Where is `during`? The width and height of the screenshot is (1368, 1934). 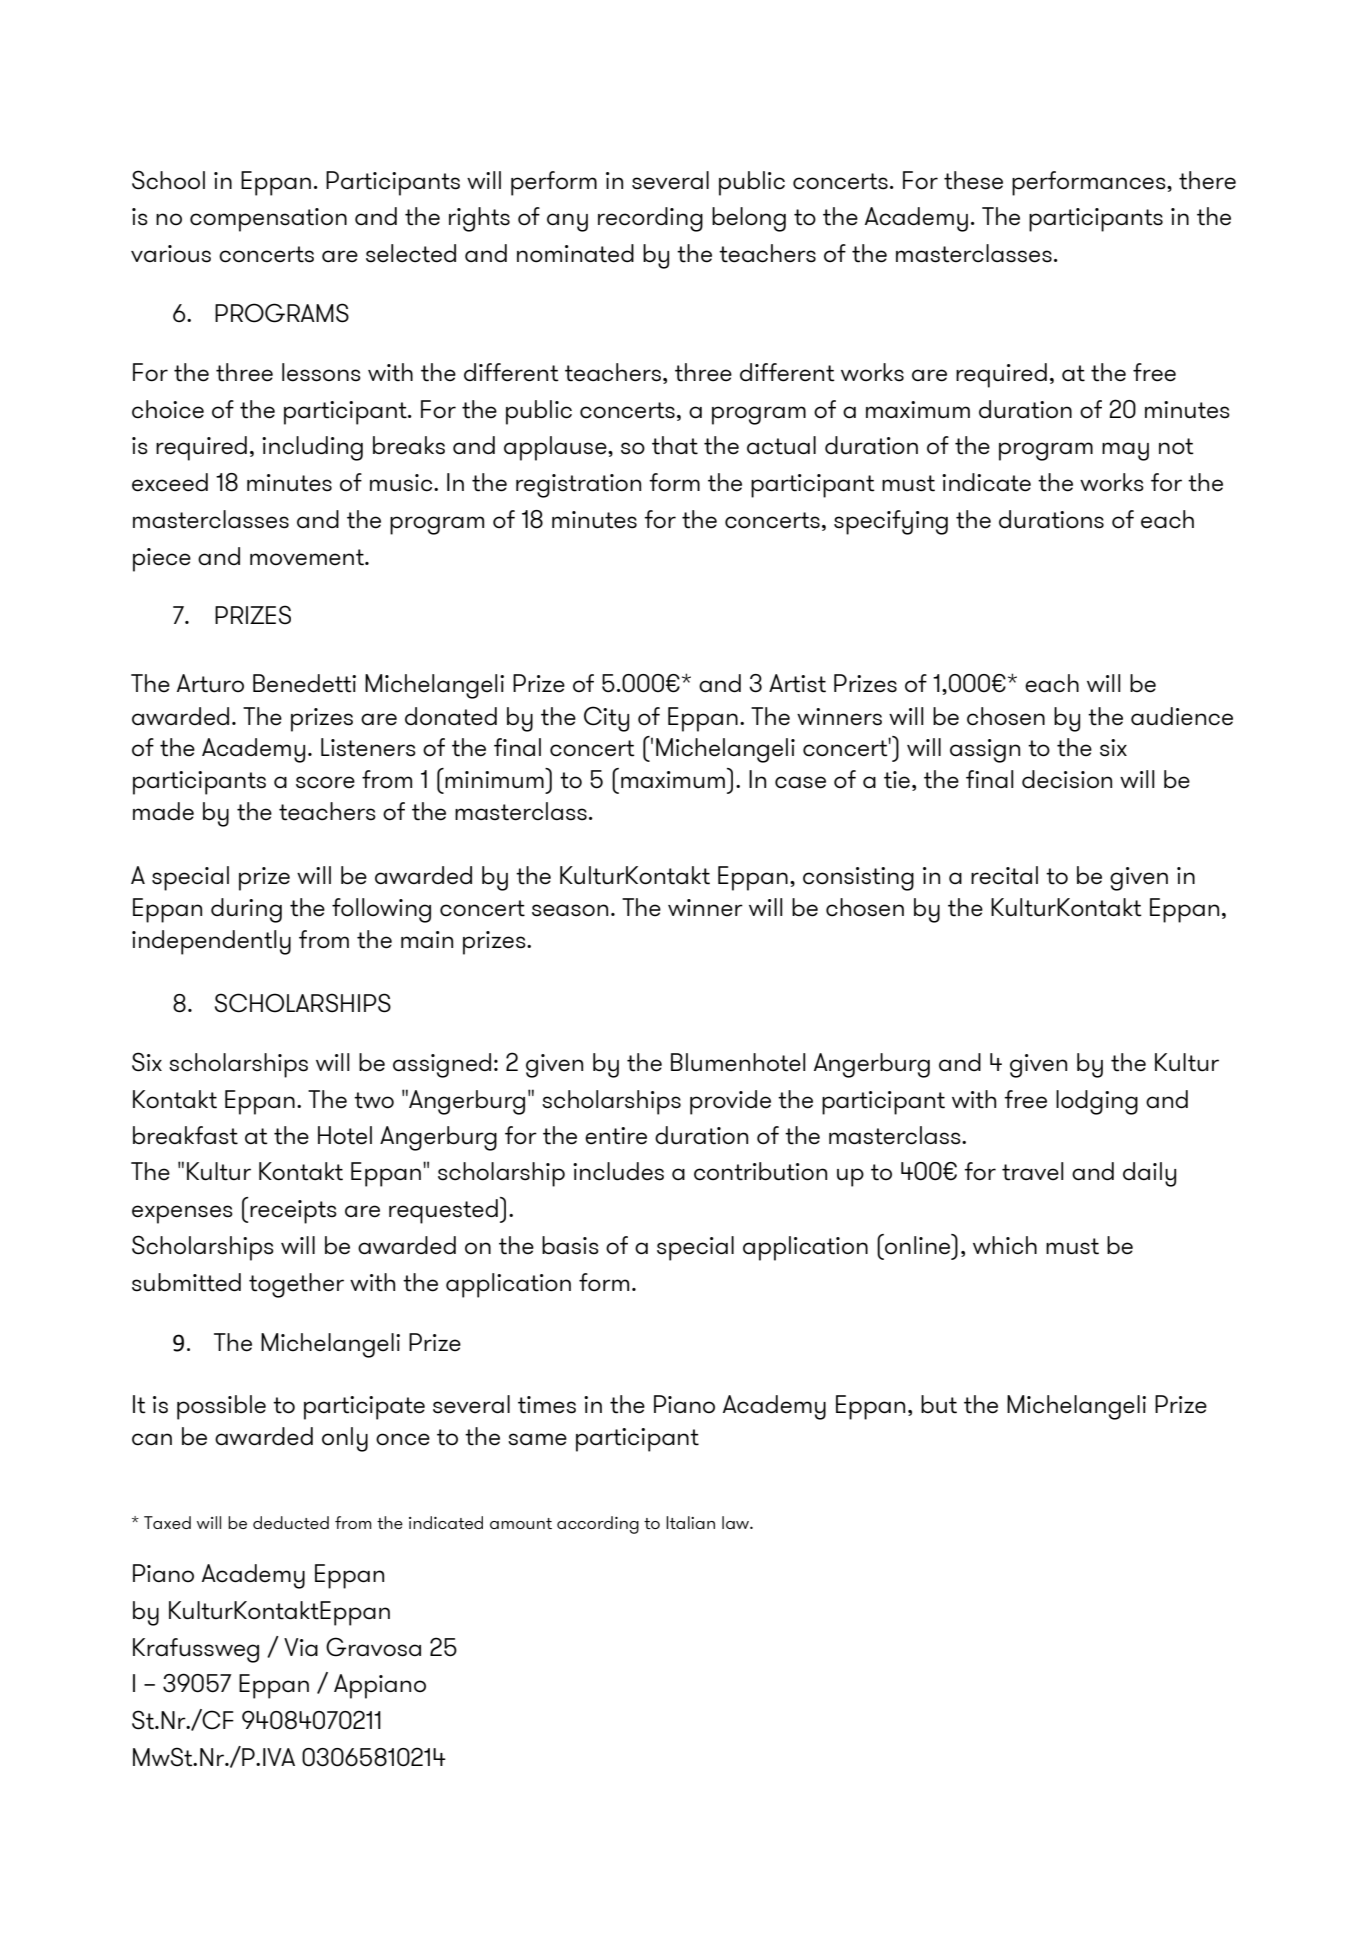 during is located at coordinates (246, 910).
